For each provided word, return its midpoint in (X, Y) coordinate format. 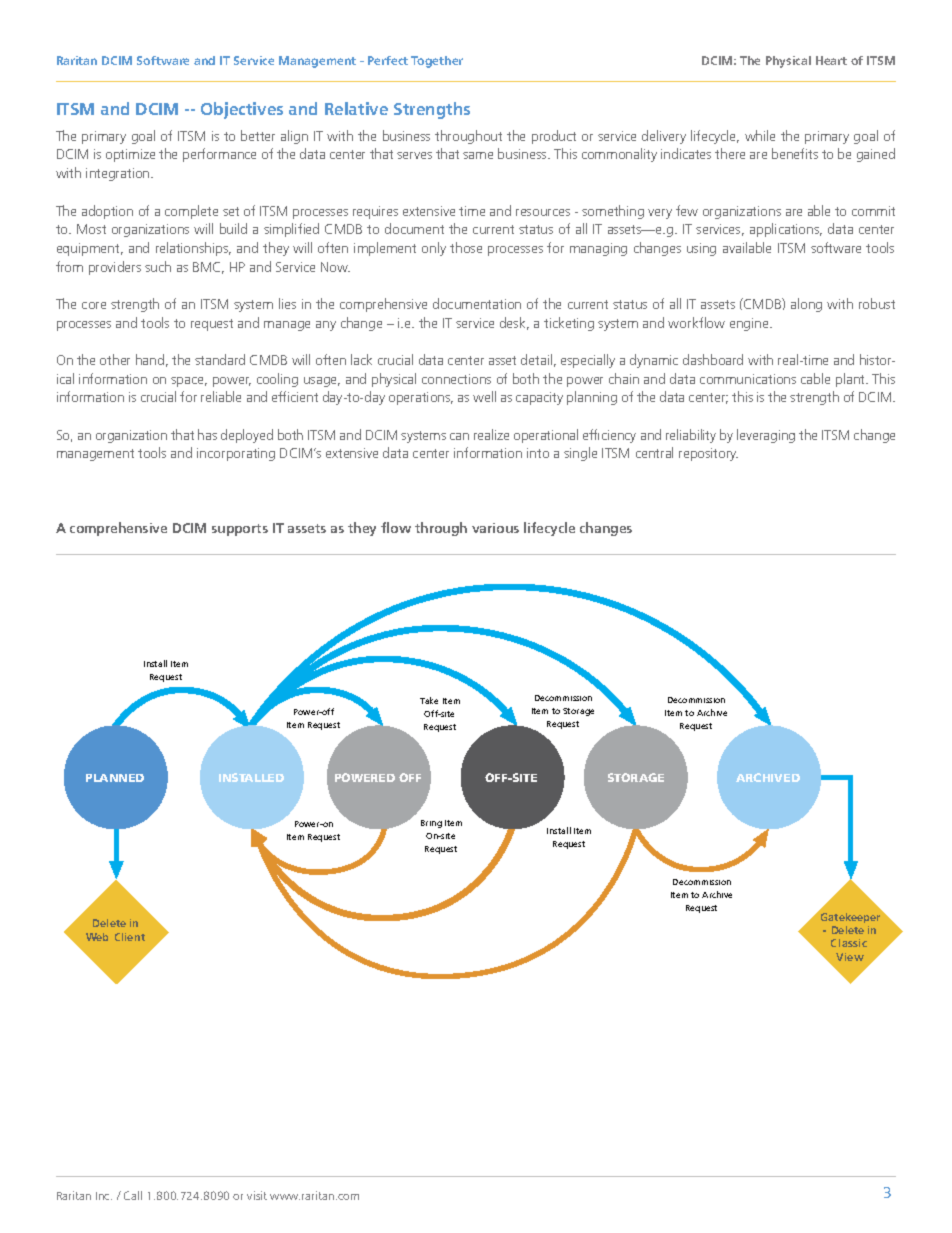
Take (429, 700)
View (850, 957)
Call (133, 1195)
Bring (431, 824)
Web (97, 937)
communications (748, 379)
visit (257, 1195)
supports (240, 530)
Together (437, 62)
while (760, 135)
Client (130, 937)
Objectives (242, 110)
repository (708, 454)
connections (456, 379)
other (115, 359)
